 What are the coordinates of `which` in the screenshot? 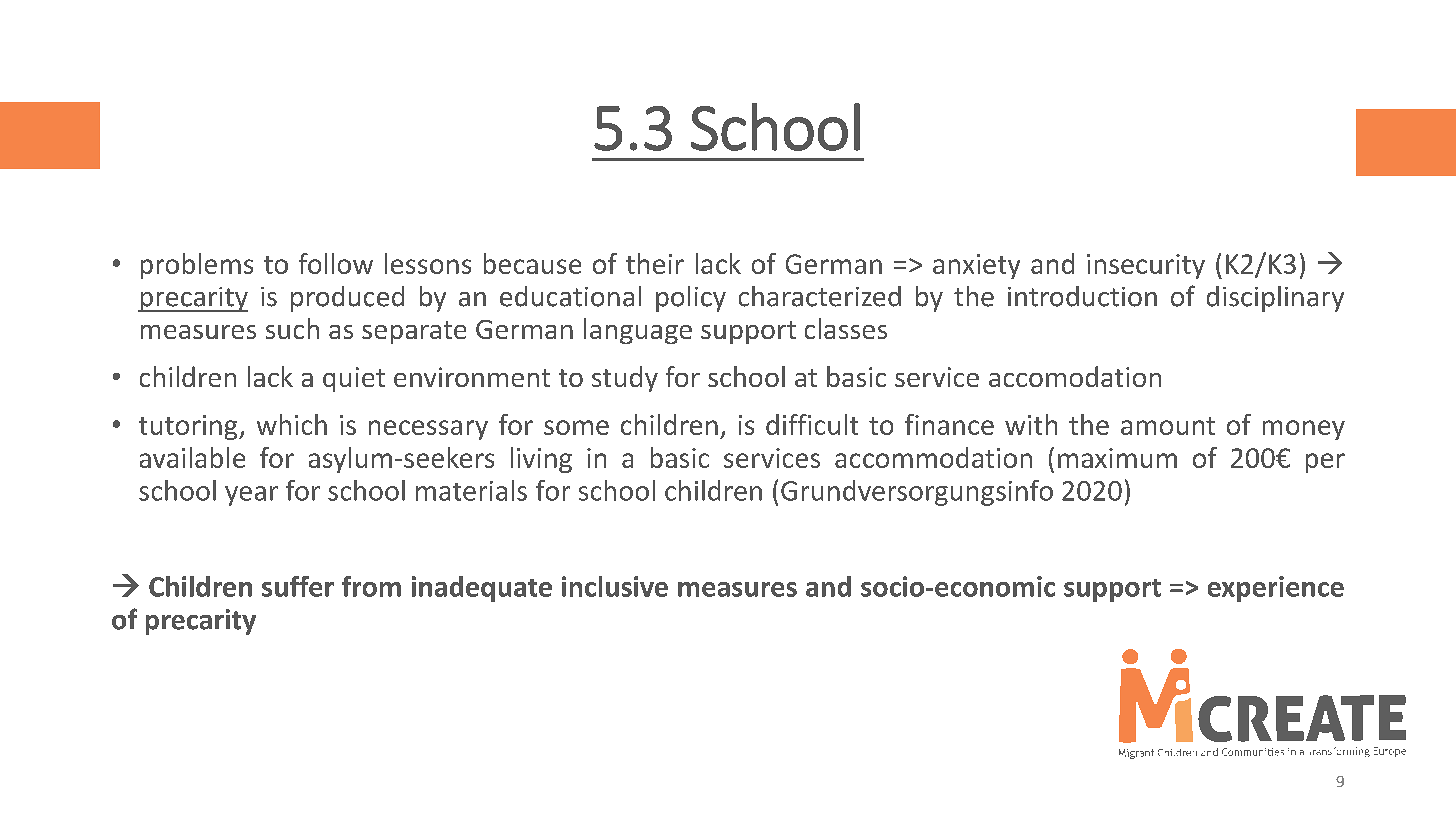 It's located at (292, 424).
